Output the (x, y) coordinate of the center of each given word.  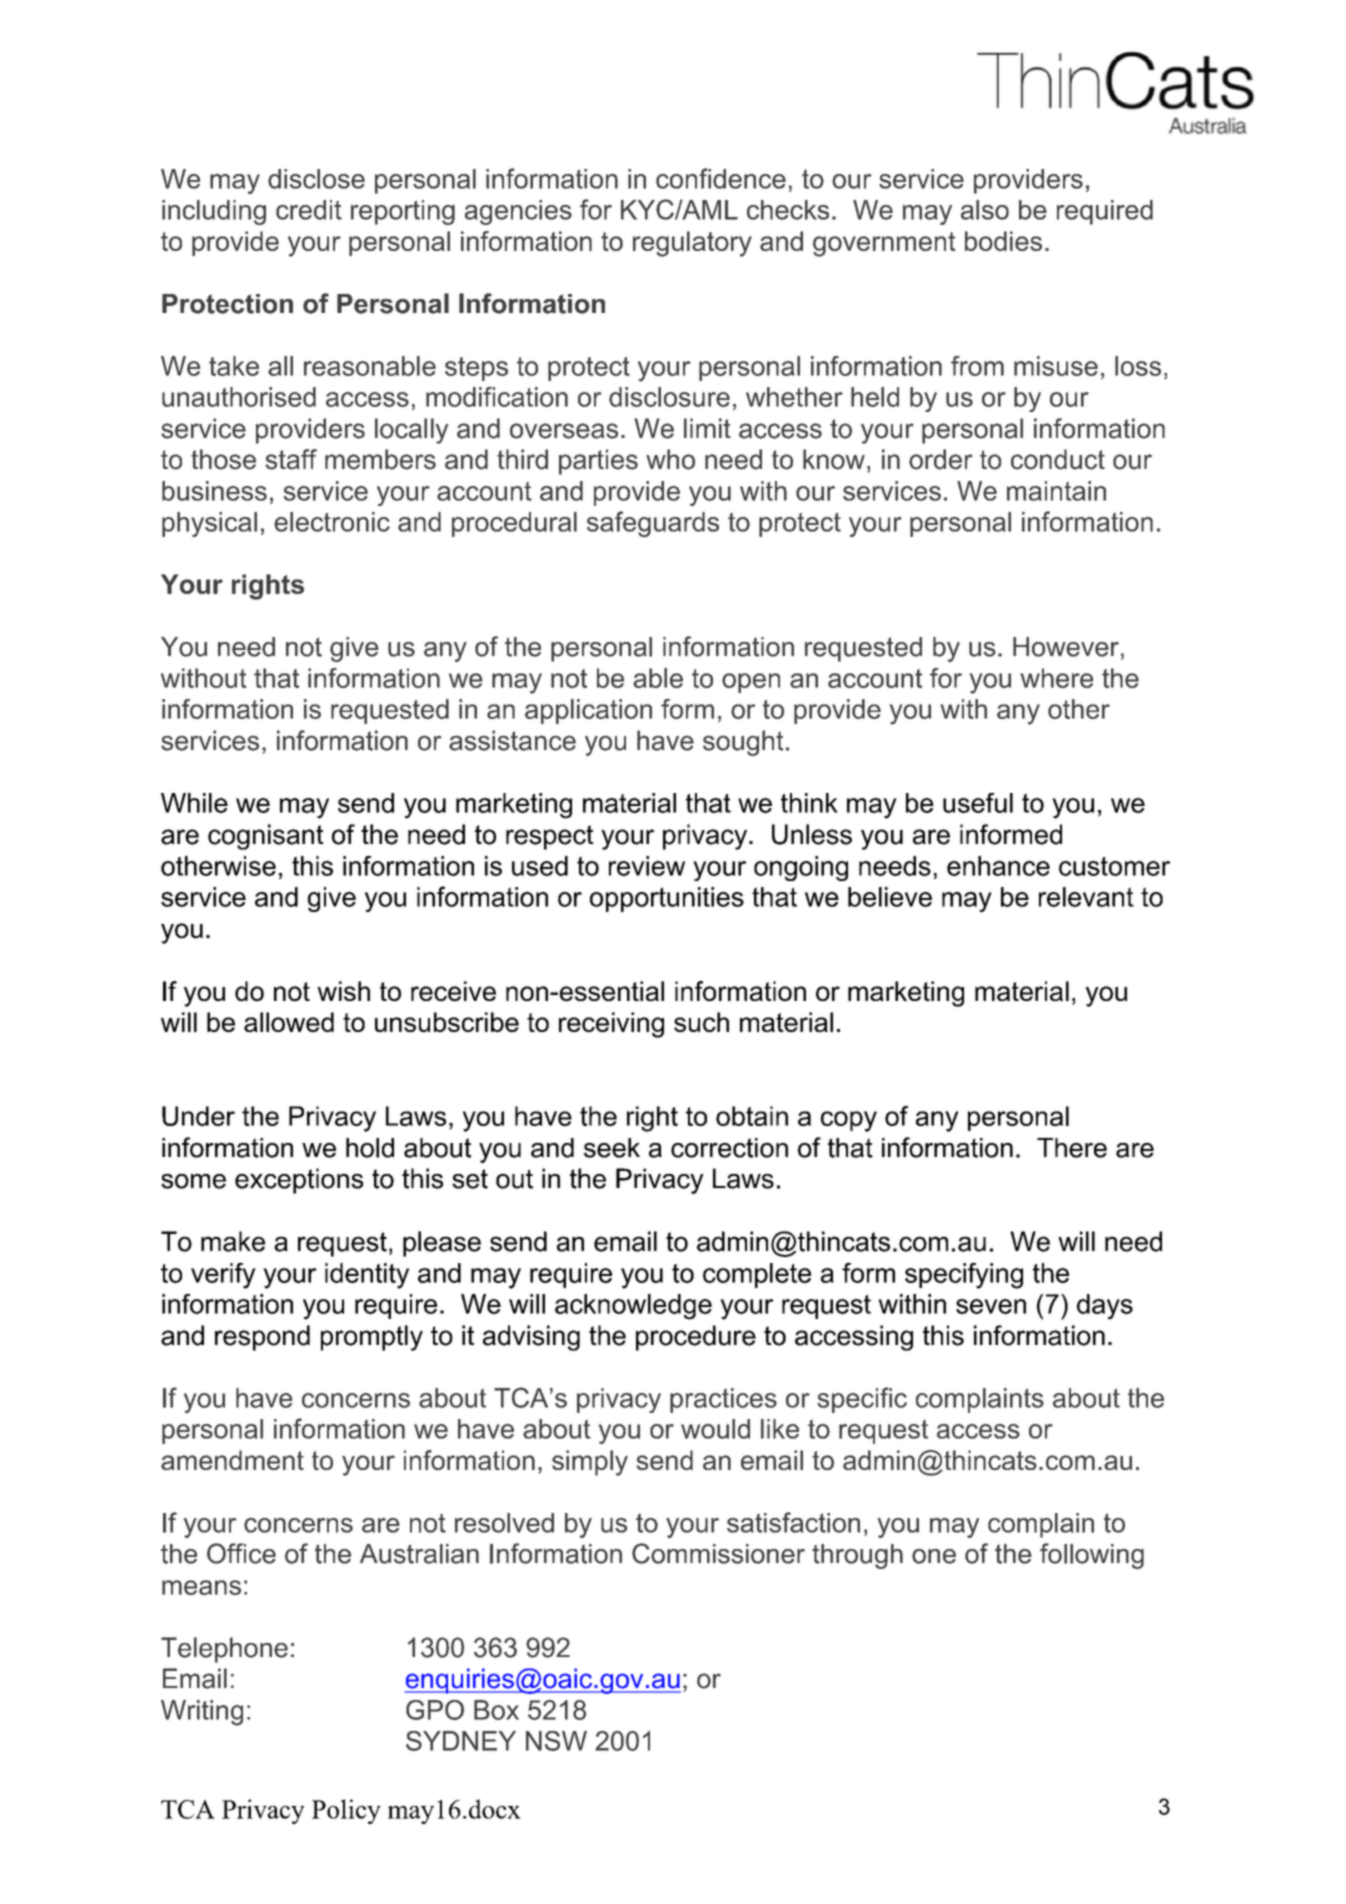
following (1092, 1556)
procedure (696, 1338)
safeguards (653, 524)
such (701, 1022)
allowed (289, 1022)
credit (309, 210)
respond (262, 1338)
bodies (1003, 241)
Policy (346, 1811)
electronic (332, 522)
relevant (1086, 897)
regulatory (692, 244)
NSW (556, 1741)
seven (991, 1306)
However (1066, 647)
